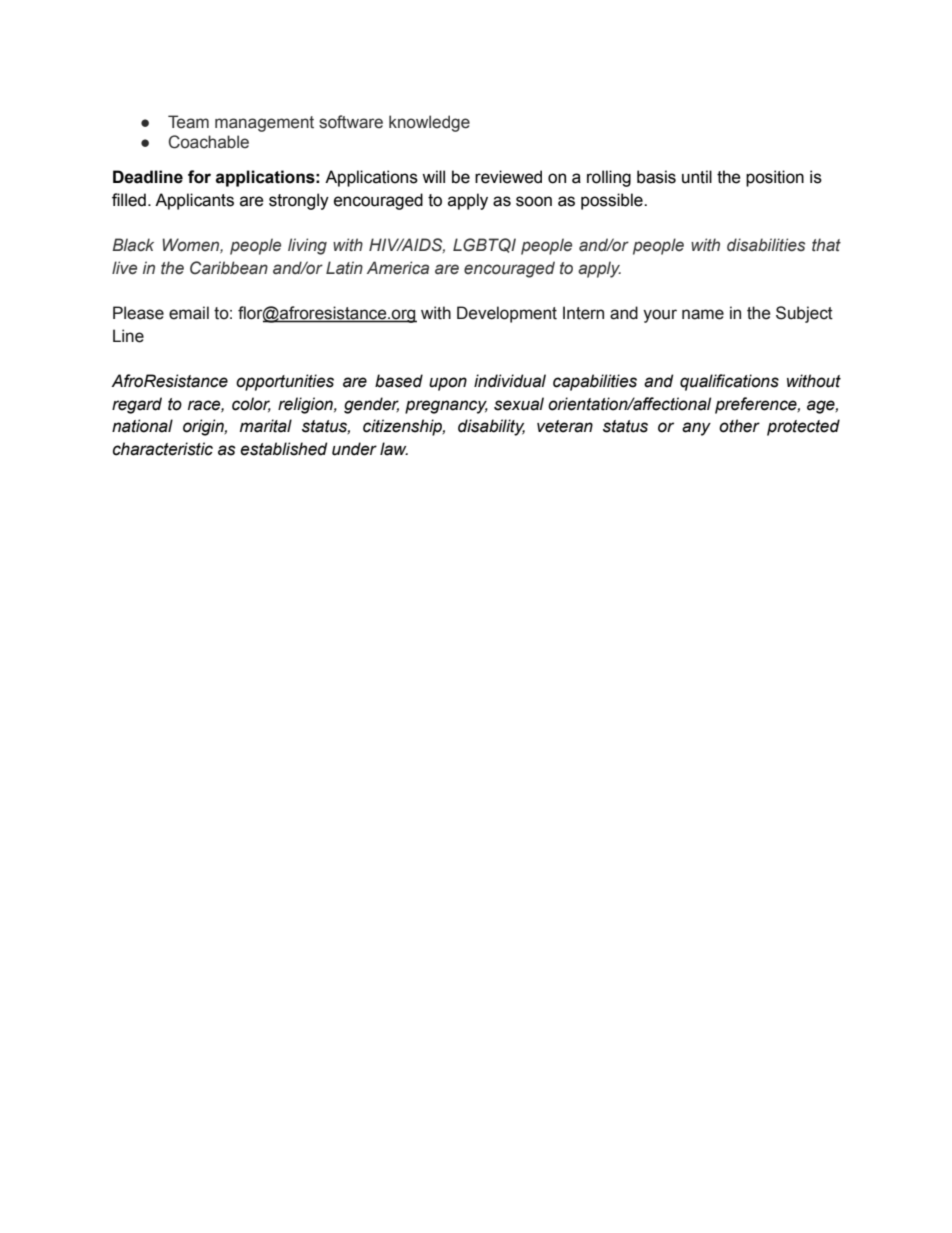 The width and height of the screenshot is (952, 1233). What do you see at coordinates (510, 381) in the screenshot?
I see `individual` at bounding box center [510, 381].
